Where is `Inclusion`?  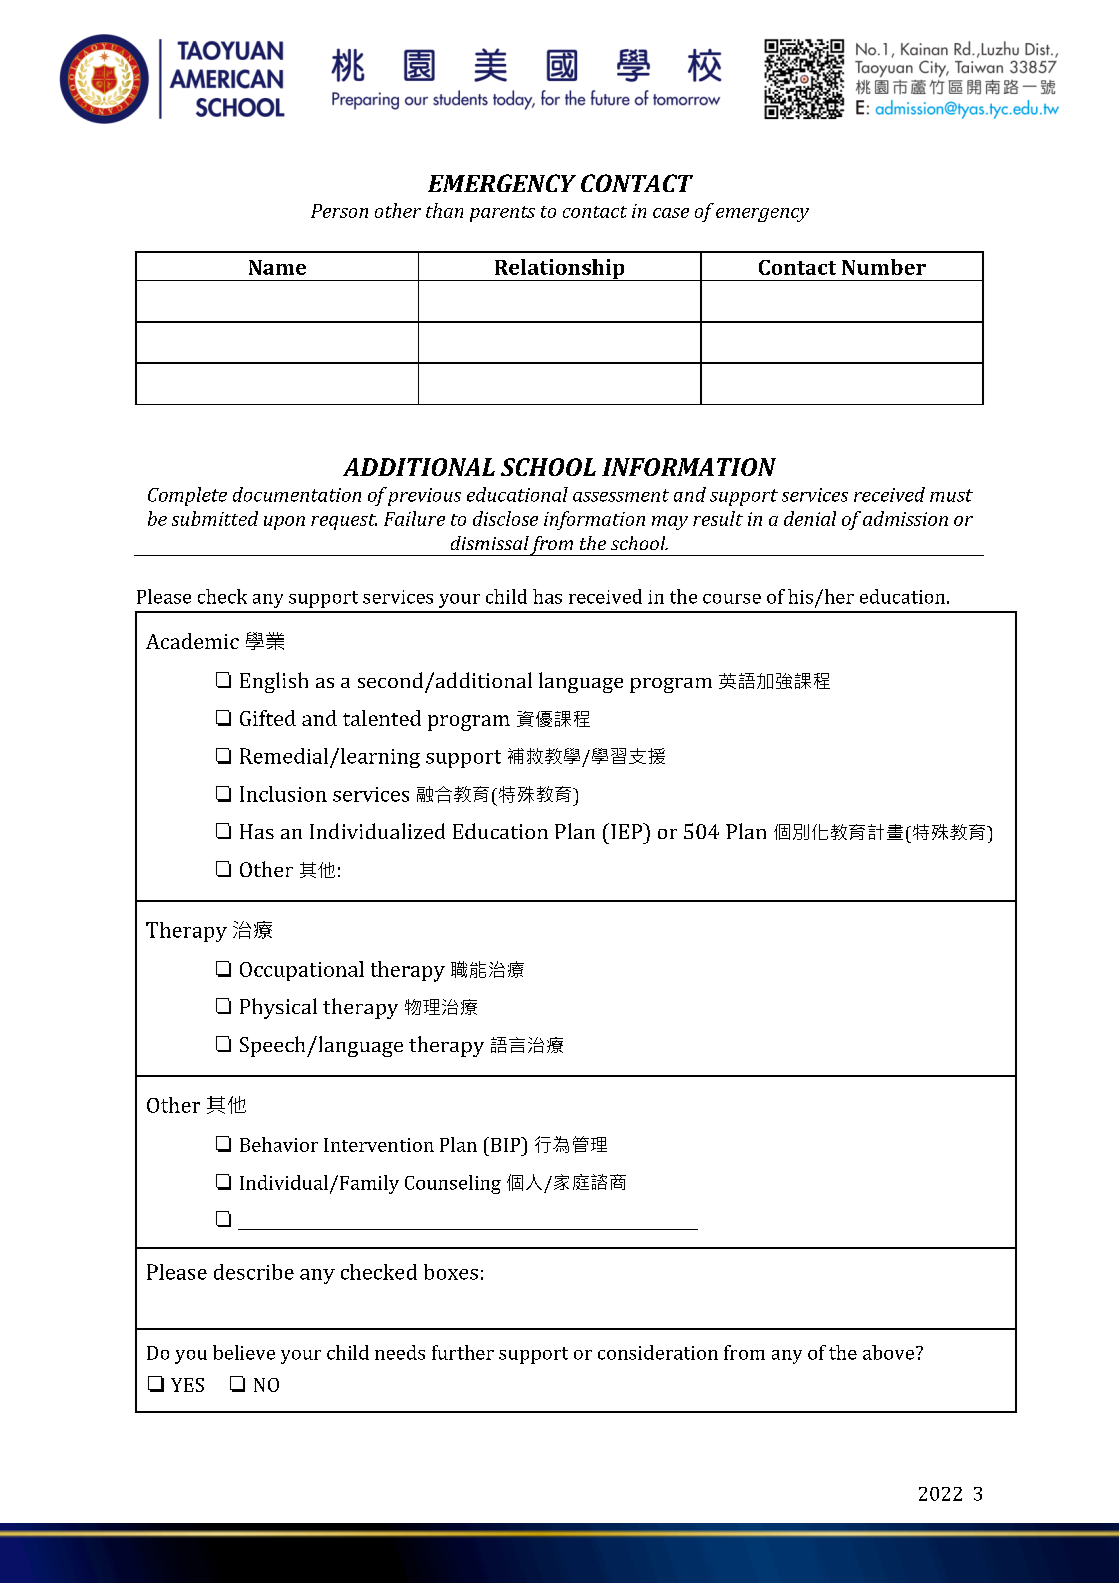
Inclusion is located at coordinates (283, 794).
